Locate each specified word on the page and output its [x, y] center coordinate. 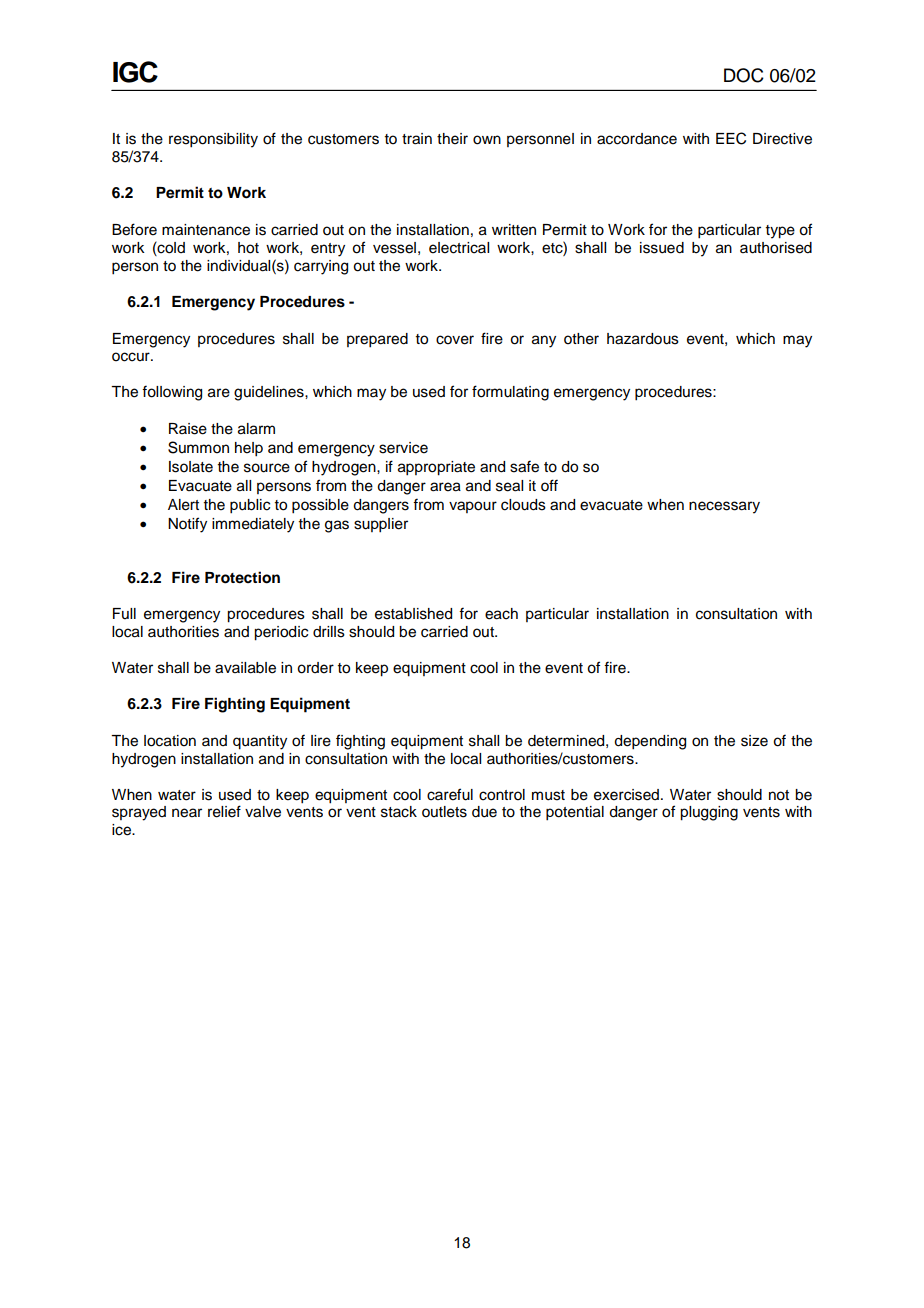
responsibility [213, 140]
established [413, 614]
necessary [724, 507]
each [501, 614]
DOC [744, 75]
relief [224, 811]
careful [450, 794]
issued [662, 248]
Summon [198, 447]
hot [248, 248]
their [452, 139]
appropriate [436, 468]
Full [124, 613]
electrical [459, 248]
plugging [709, 813]
